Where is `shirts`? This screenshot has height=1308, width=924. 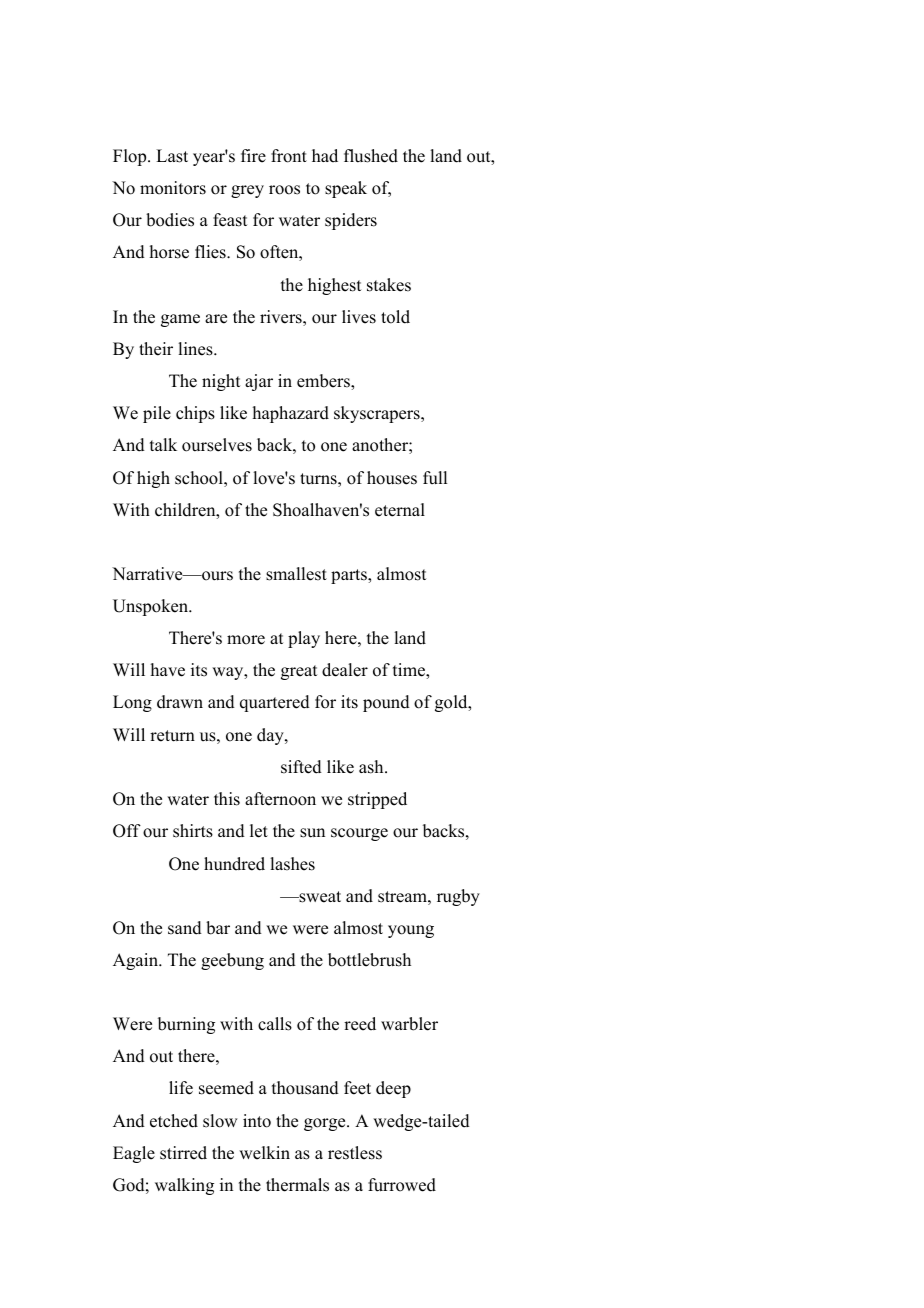
shirts is located at coordinates (193, 831).
